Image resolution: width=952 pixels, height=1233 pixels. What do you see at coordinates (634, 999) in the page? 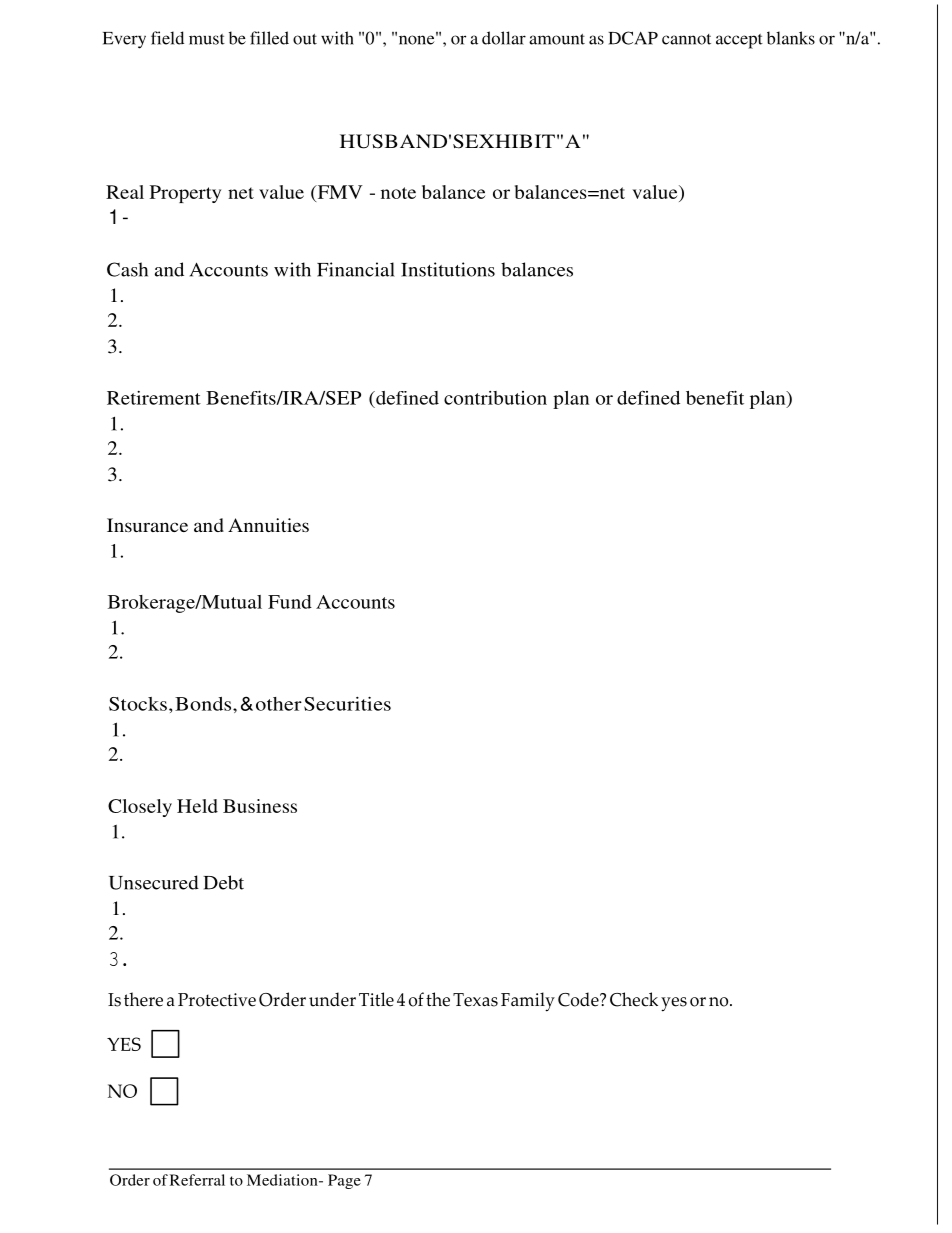
I see `Check` at bounding box center [634, 999].
